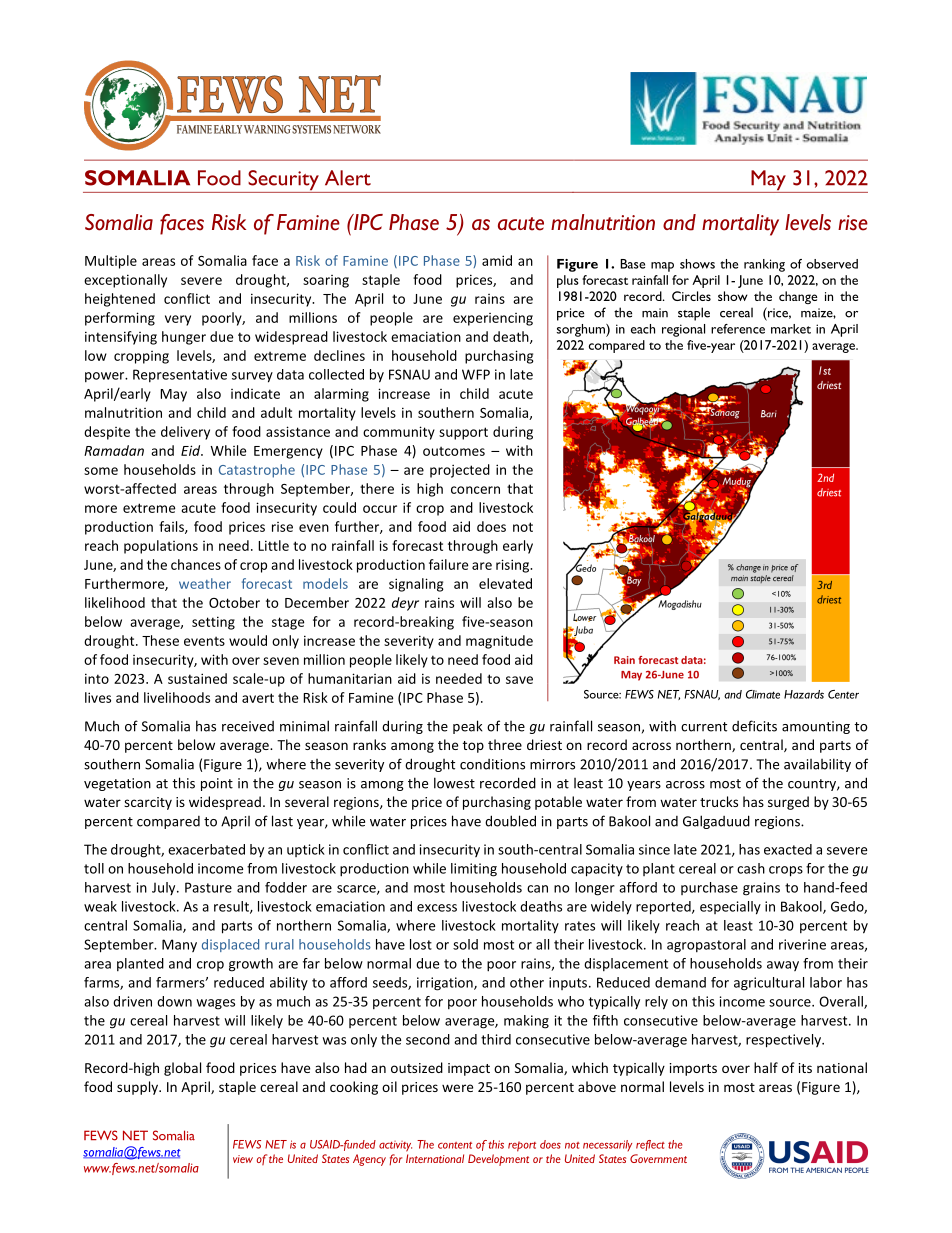 The image size is (952, 1233). Describe the element at coordinates (111, 262) in the screenshot. I see `Multiple` at that location.
